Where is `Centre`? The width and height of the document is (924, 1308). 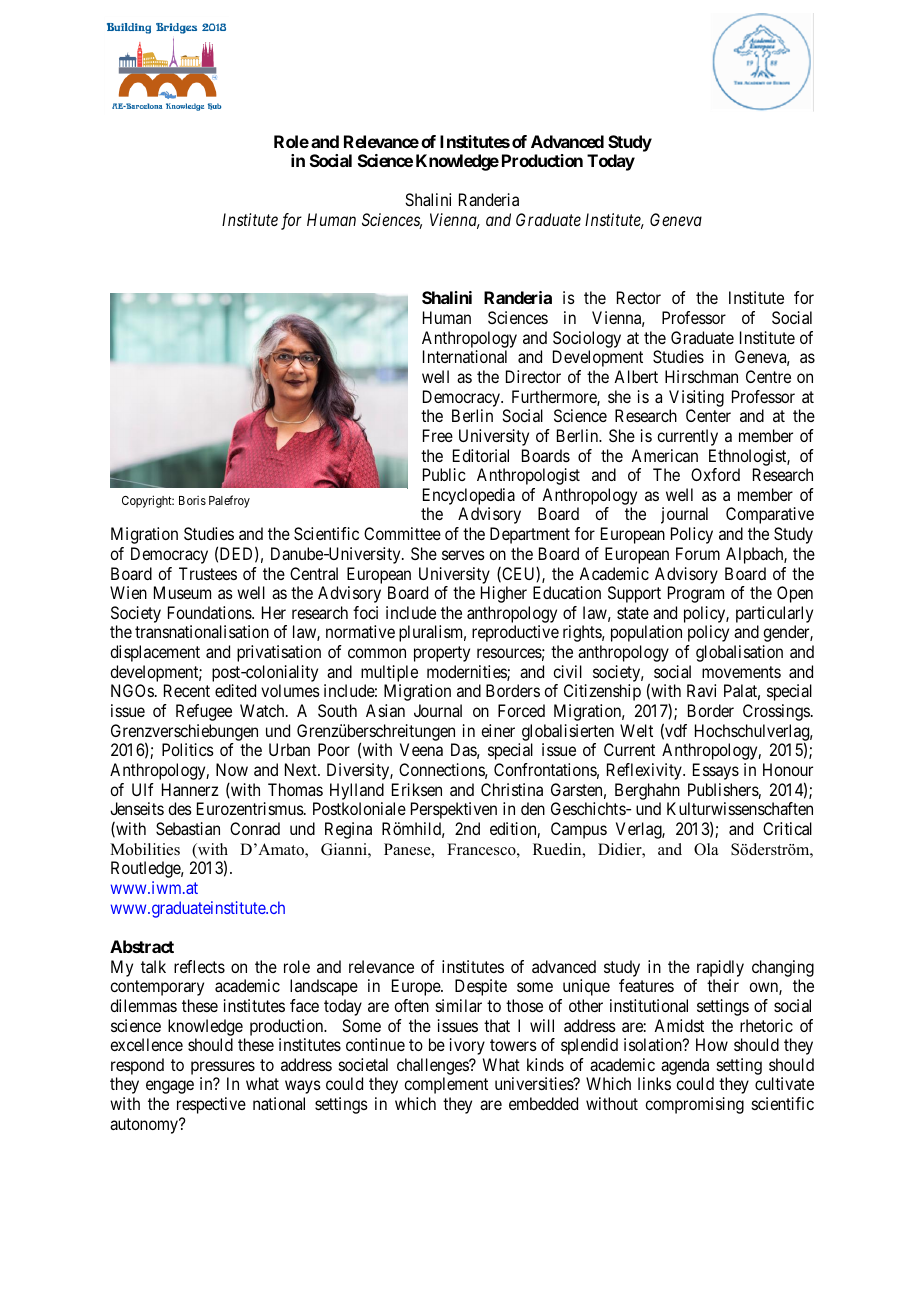
Centre is located at coordinates (768, 376).
